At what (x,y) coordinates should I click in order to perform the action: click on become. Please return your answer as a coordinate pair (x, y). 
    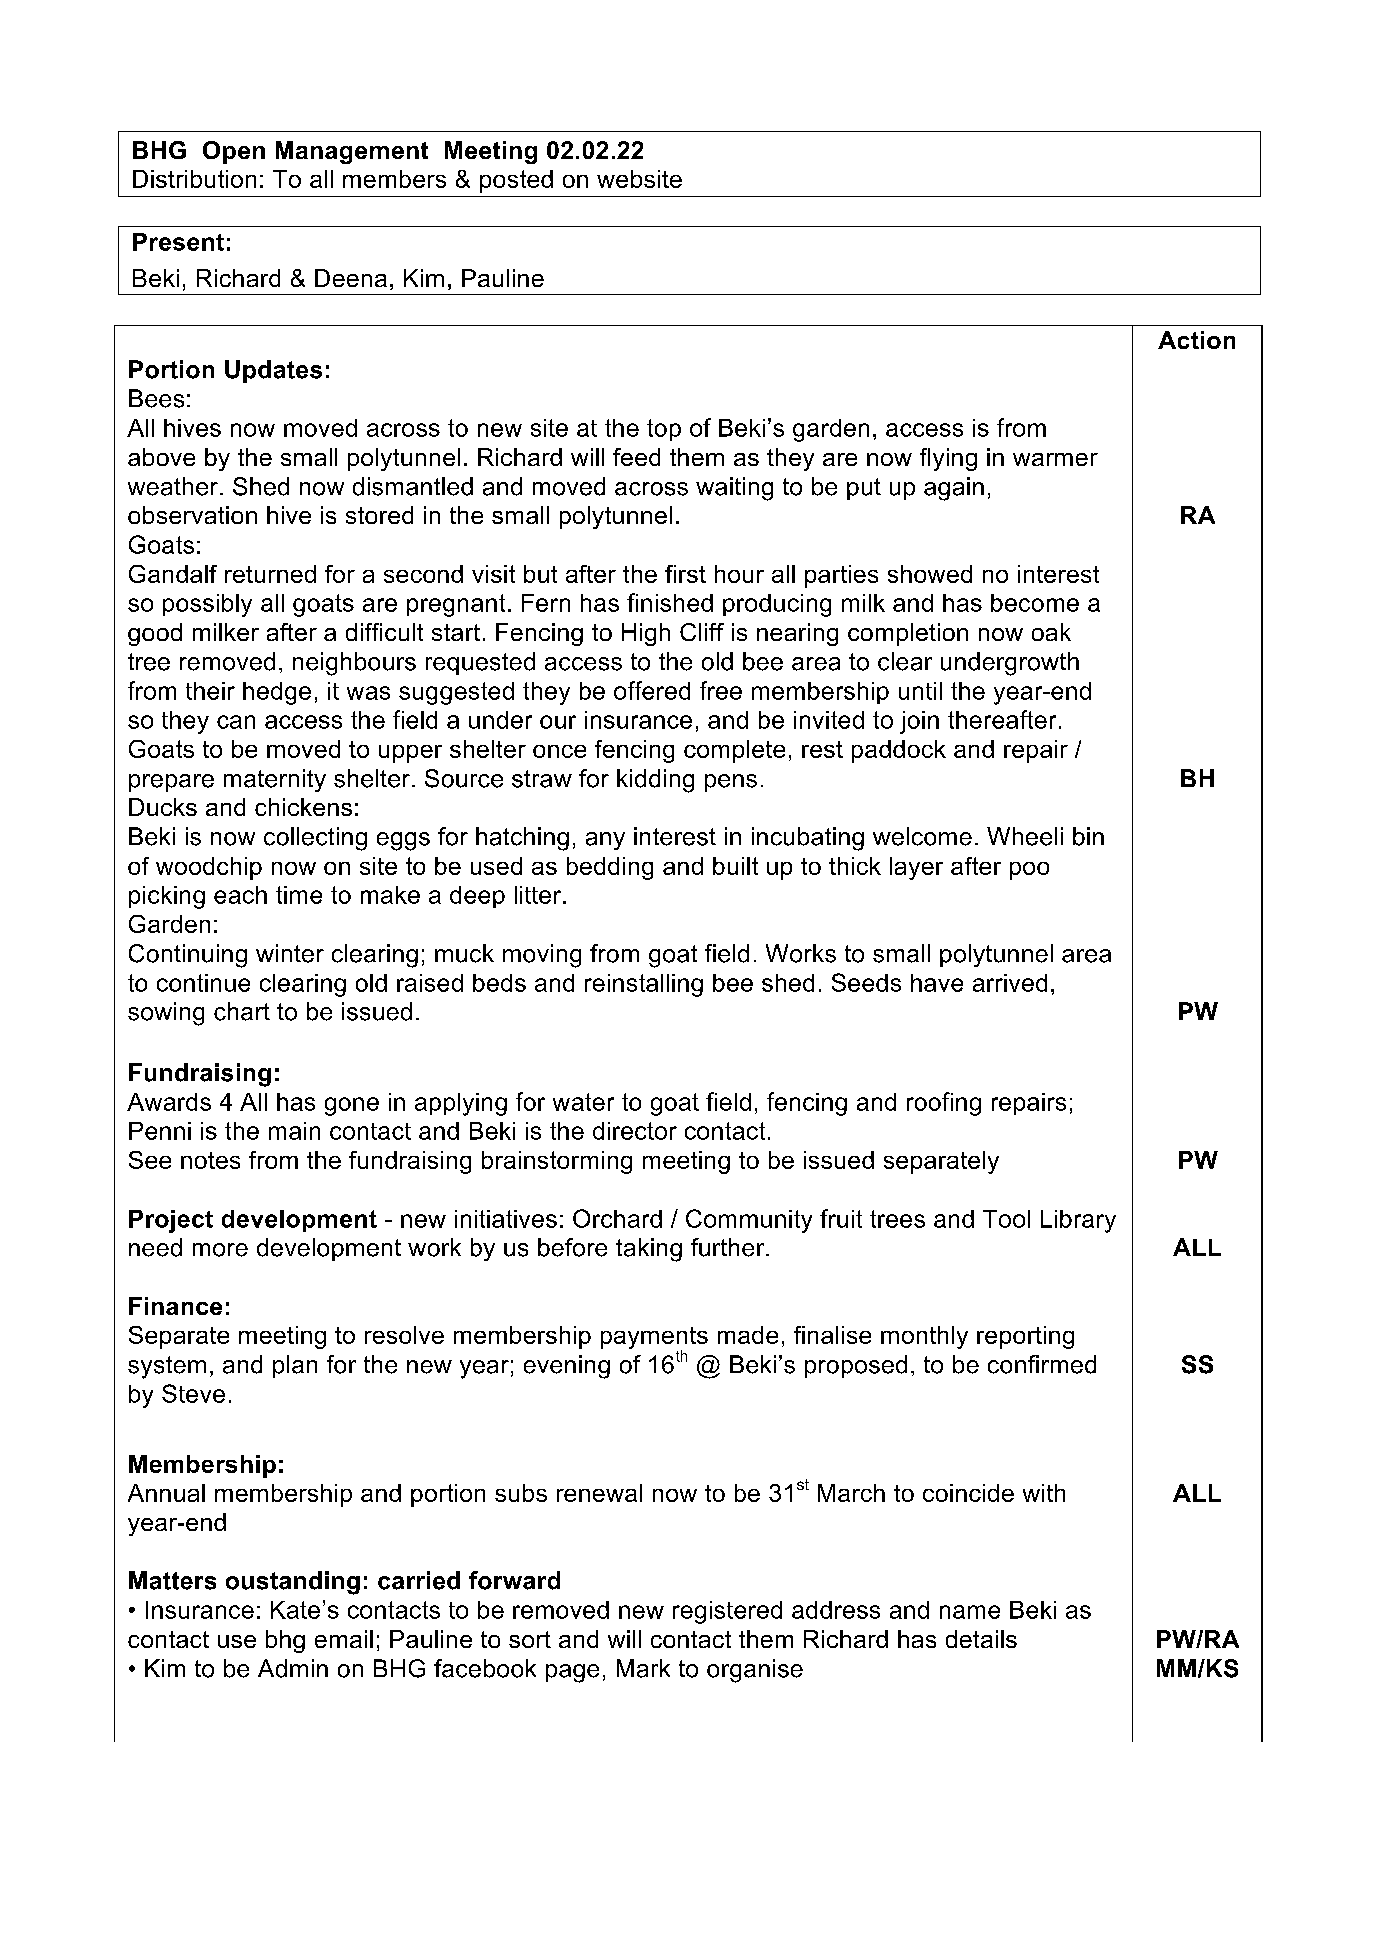
    Looking at the image, I should click on (1035, 603).
